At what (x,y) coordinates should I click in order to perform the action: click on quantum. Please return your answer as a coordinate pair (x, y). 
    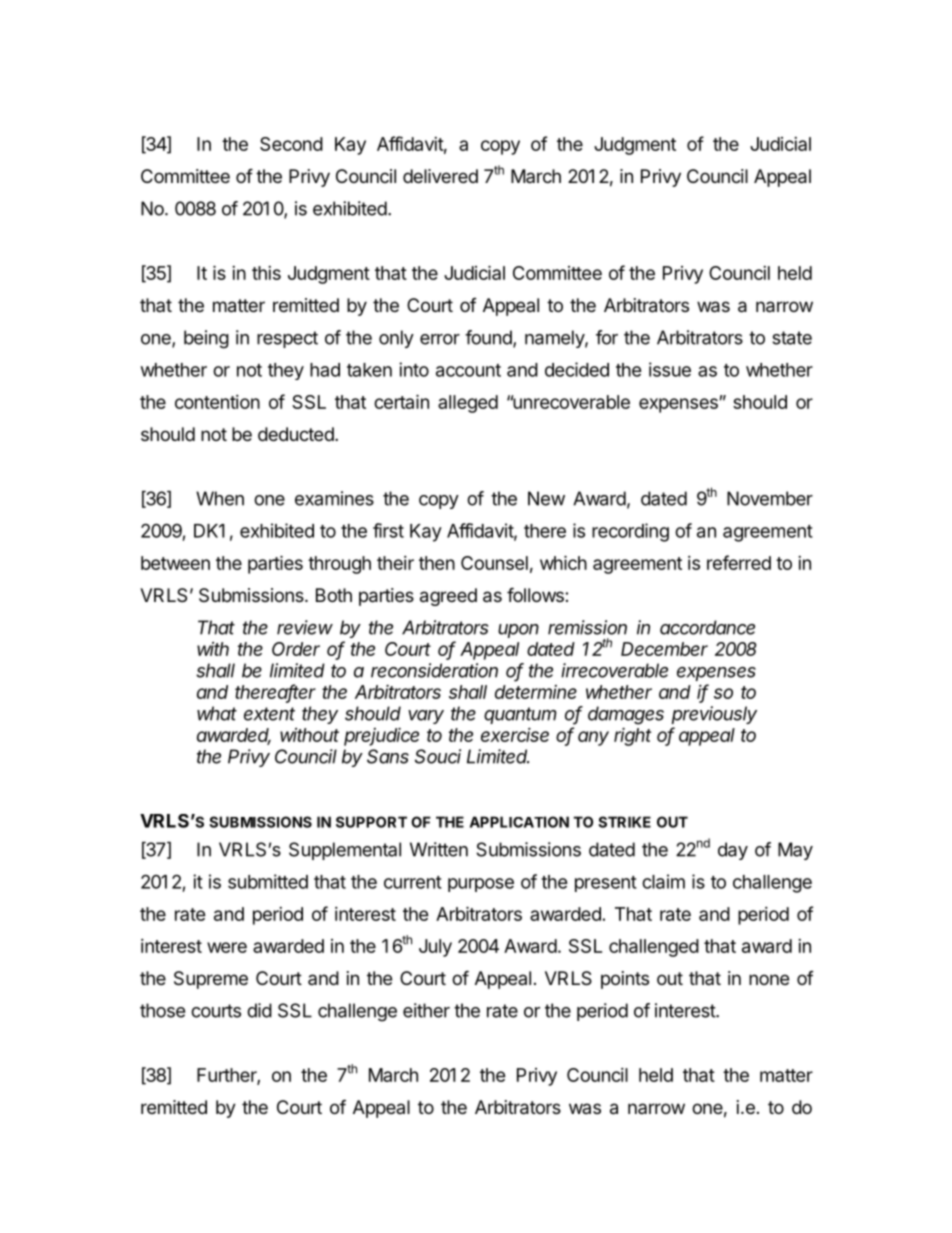
    Looking at the image, I should click on (520, 715).
